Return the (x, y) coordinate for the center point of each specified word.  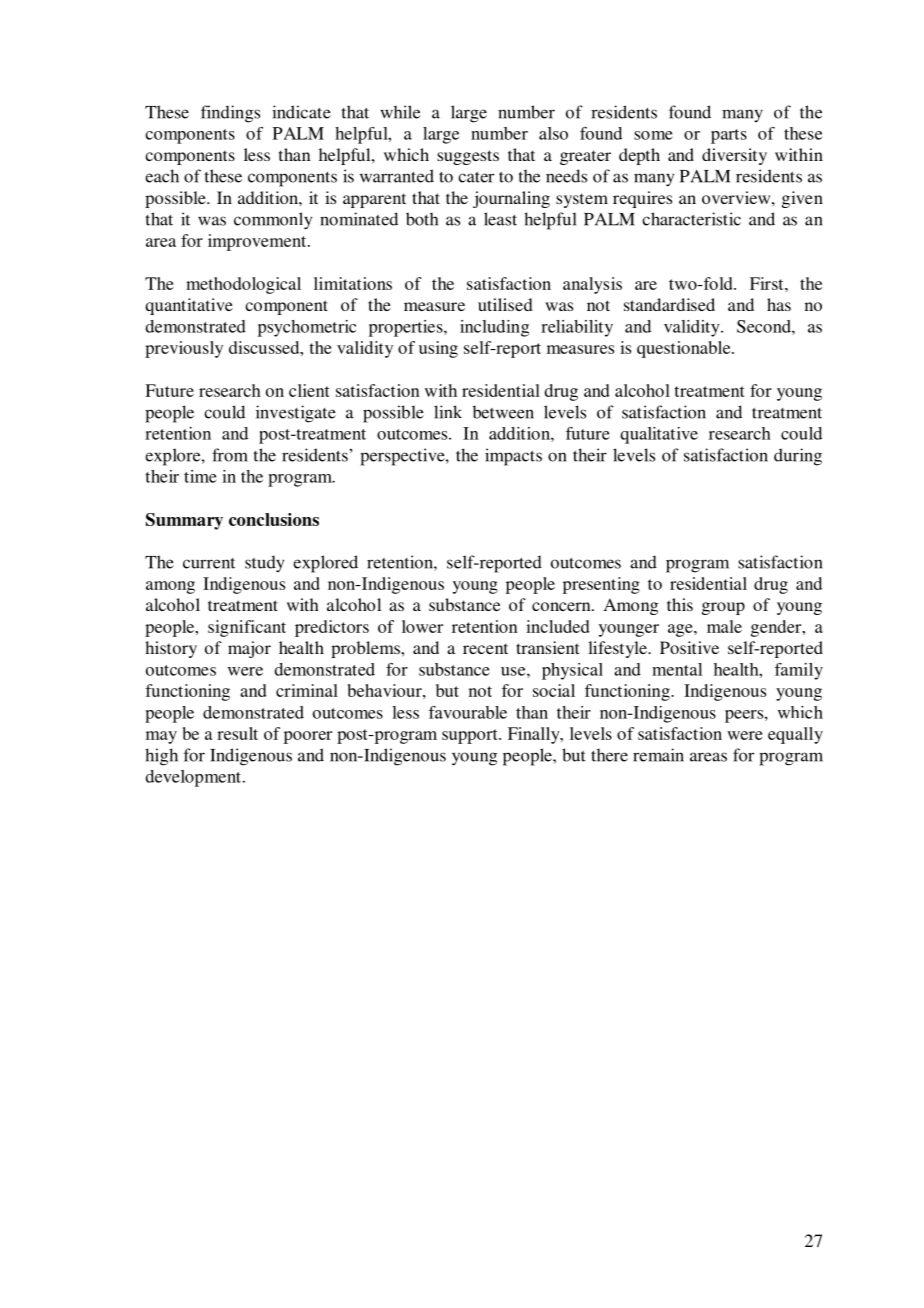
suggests (468, 157)
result (237, 733)
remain (658, 755)
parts (729, 136)
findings (230, 114)
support (471, 736)
